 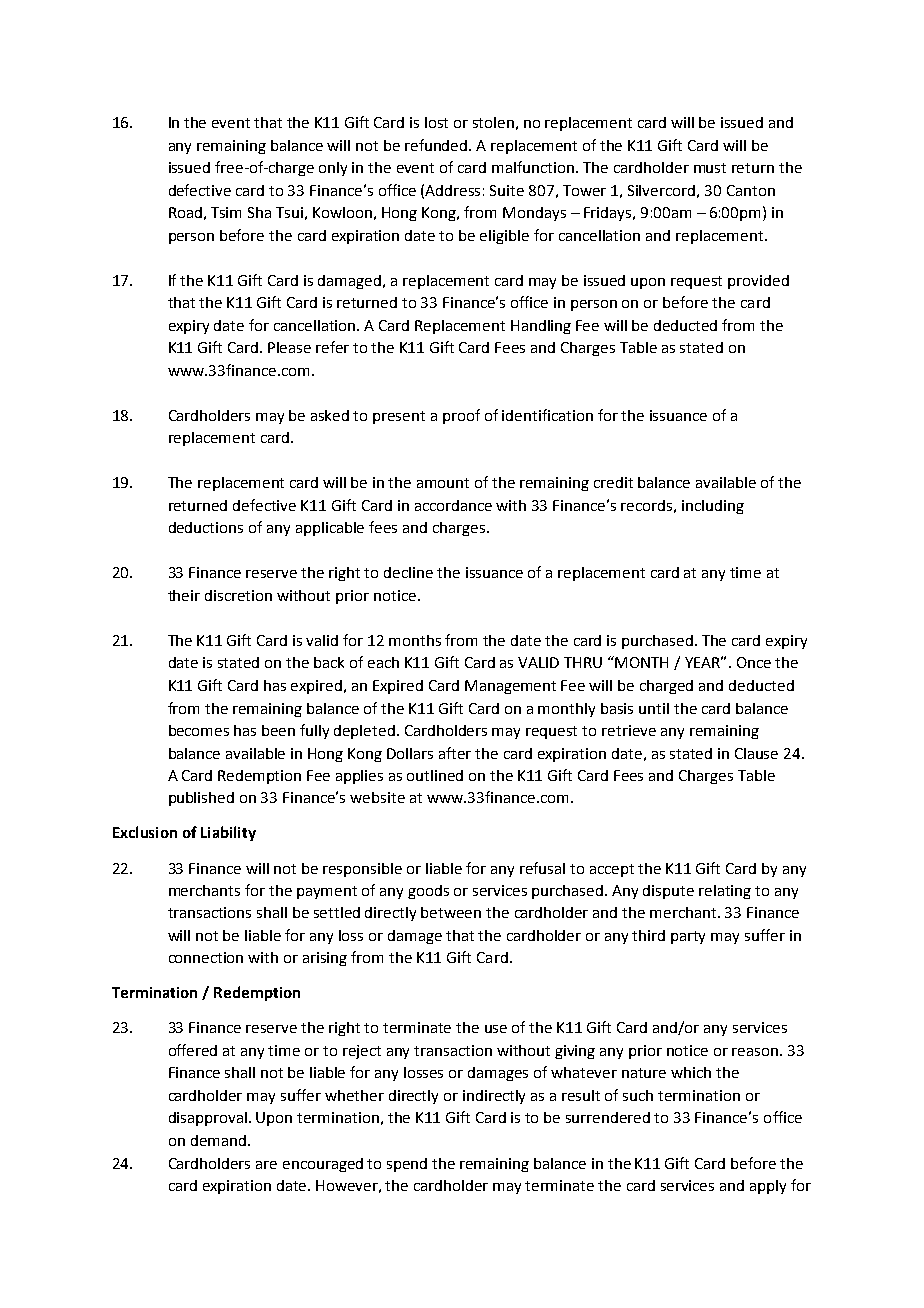 I want to click on refunded, so click(x=437, y=145).
